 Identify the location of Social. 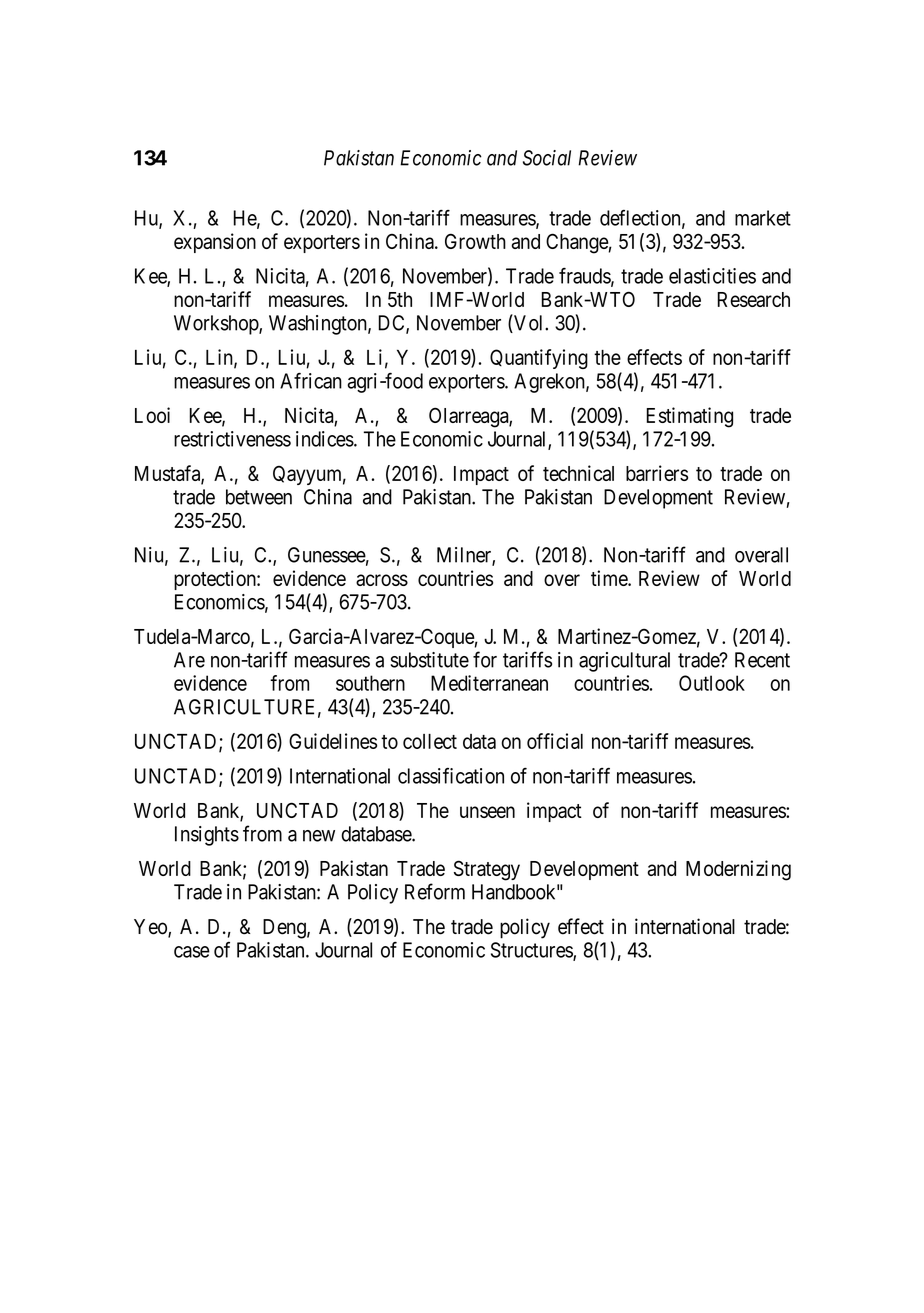
(547, 158).
